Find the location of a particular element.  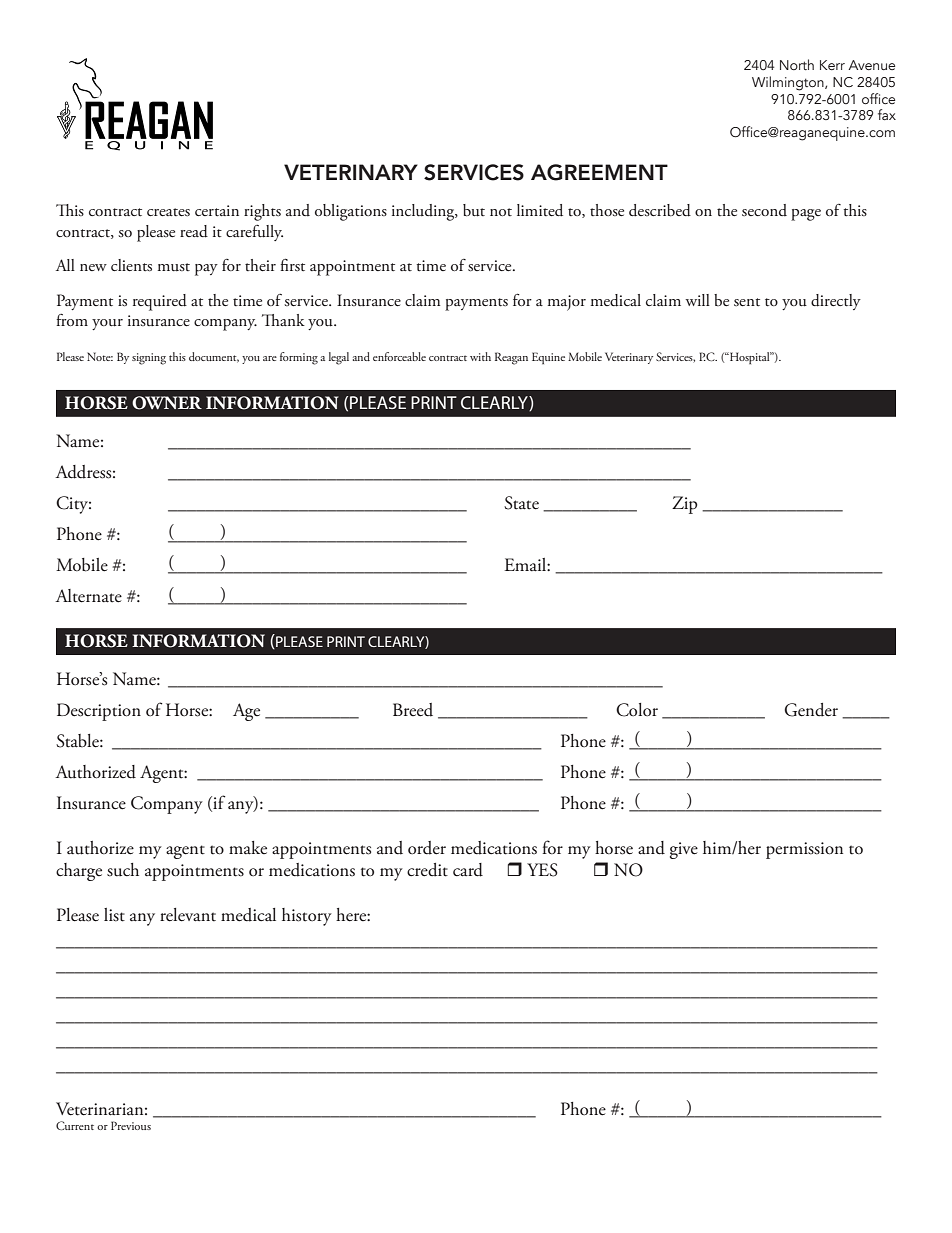

Description is located at coordinates (99, 712).
